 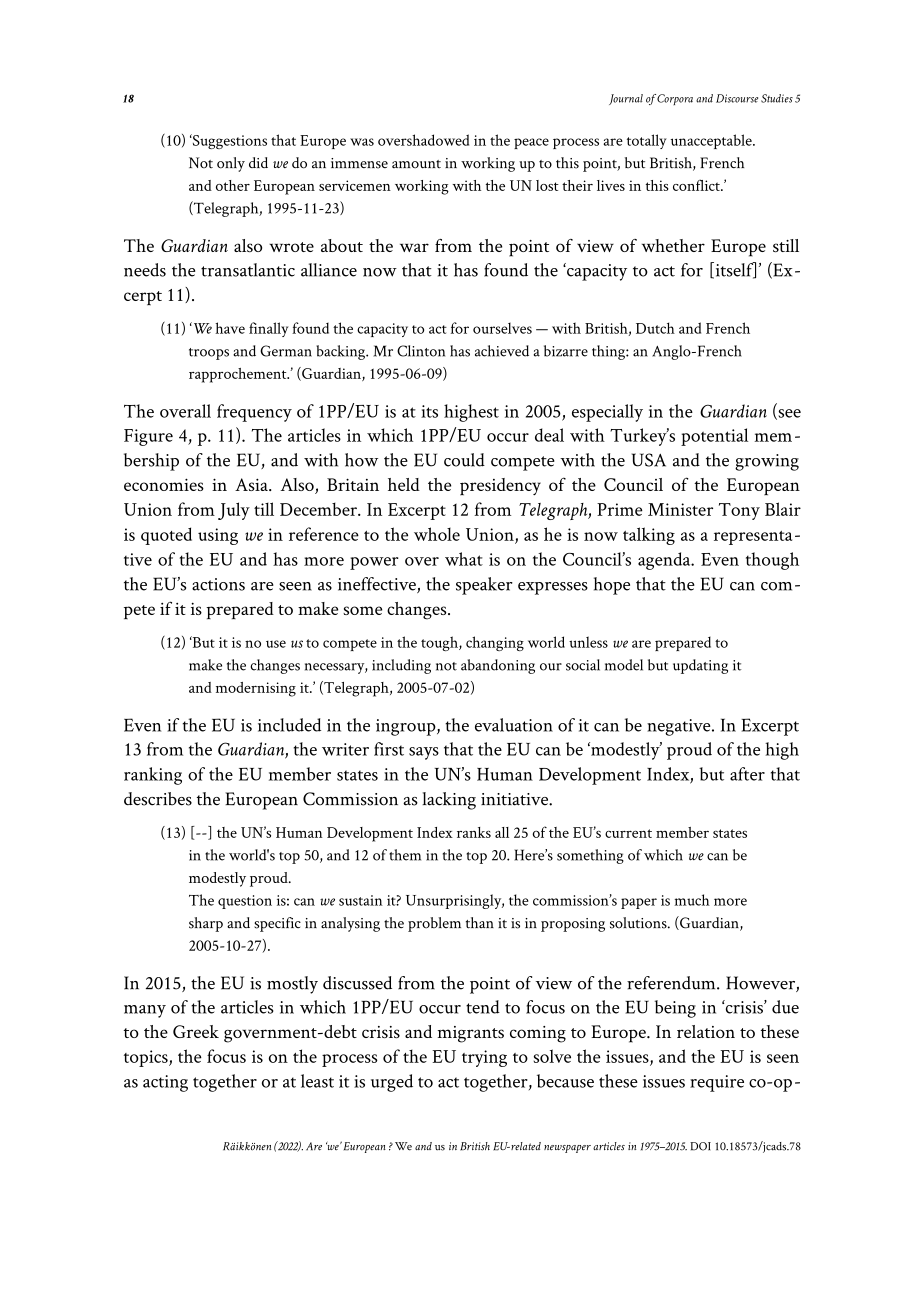 I want to click on amount, so click(x=416, y=164).
